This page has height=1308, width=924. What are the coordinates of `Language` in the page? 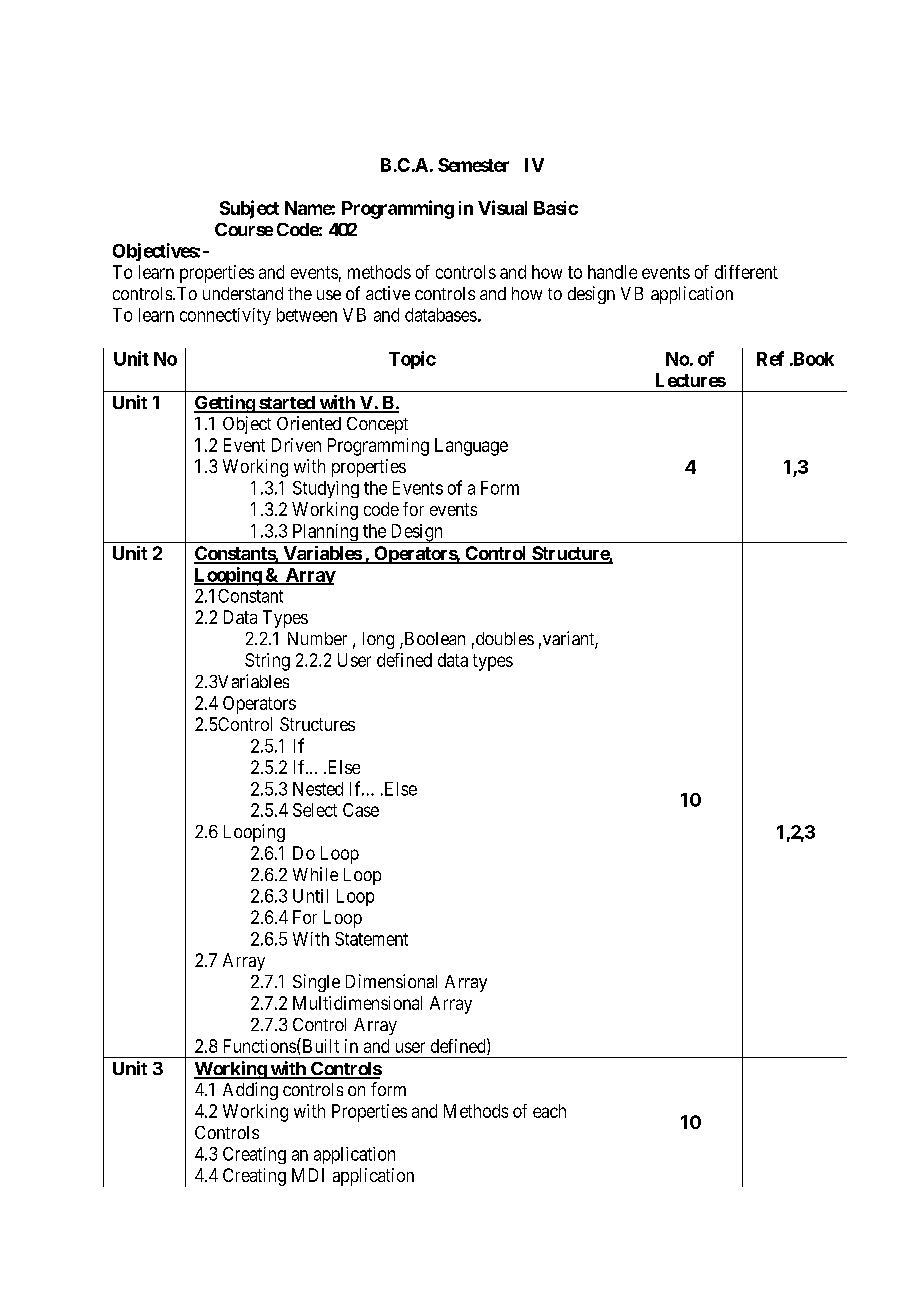 It's located at (471, 447).
